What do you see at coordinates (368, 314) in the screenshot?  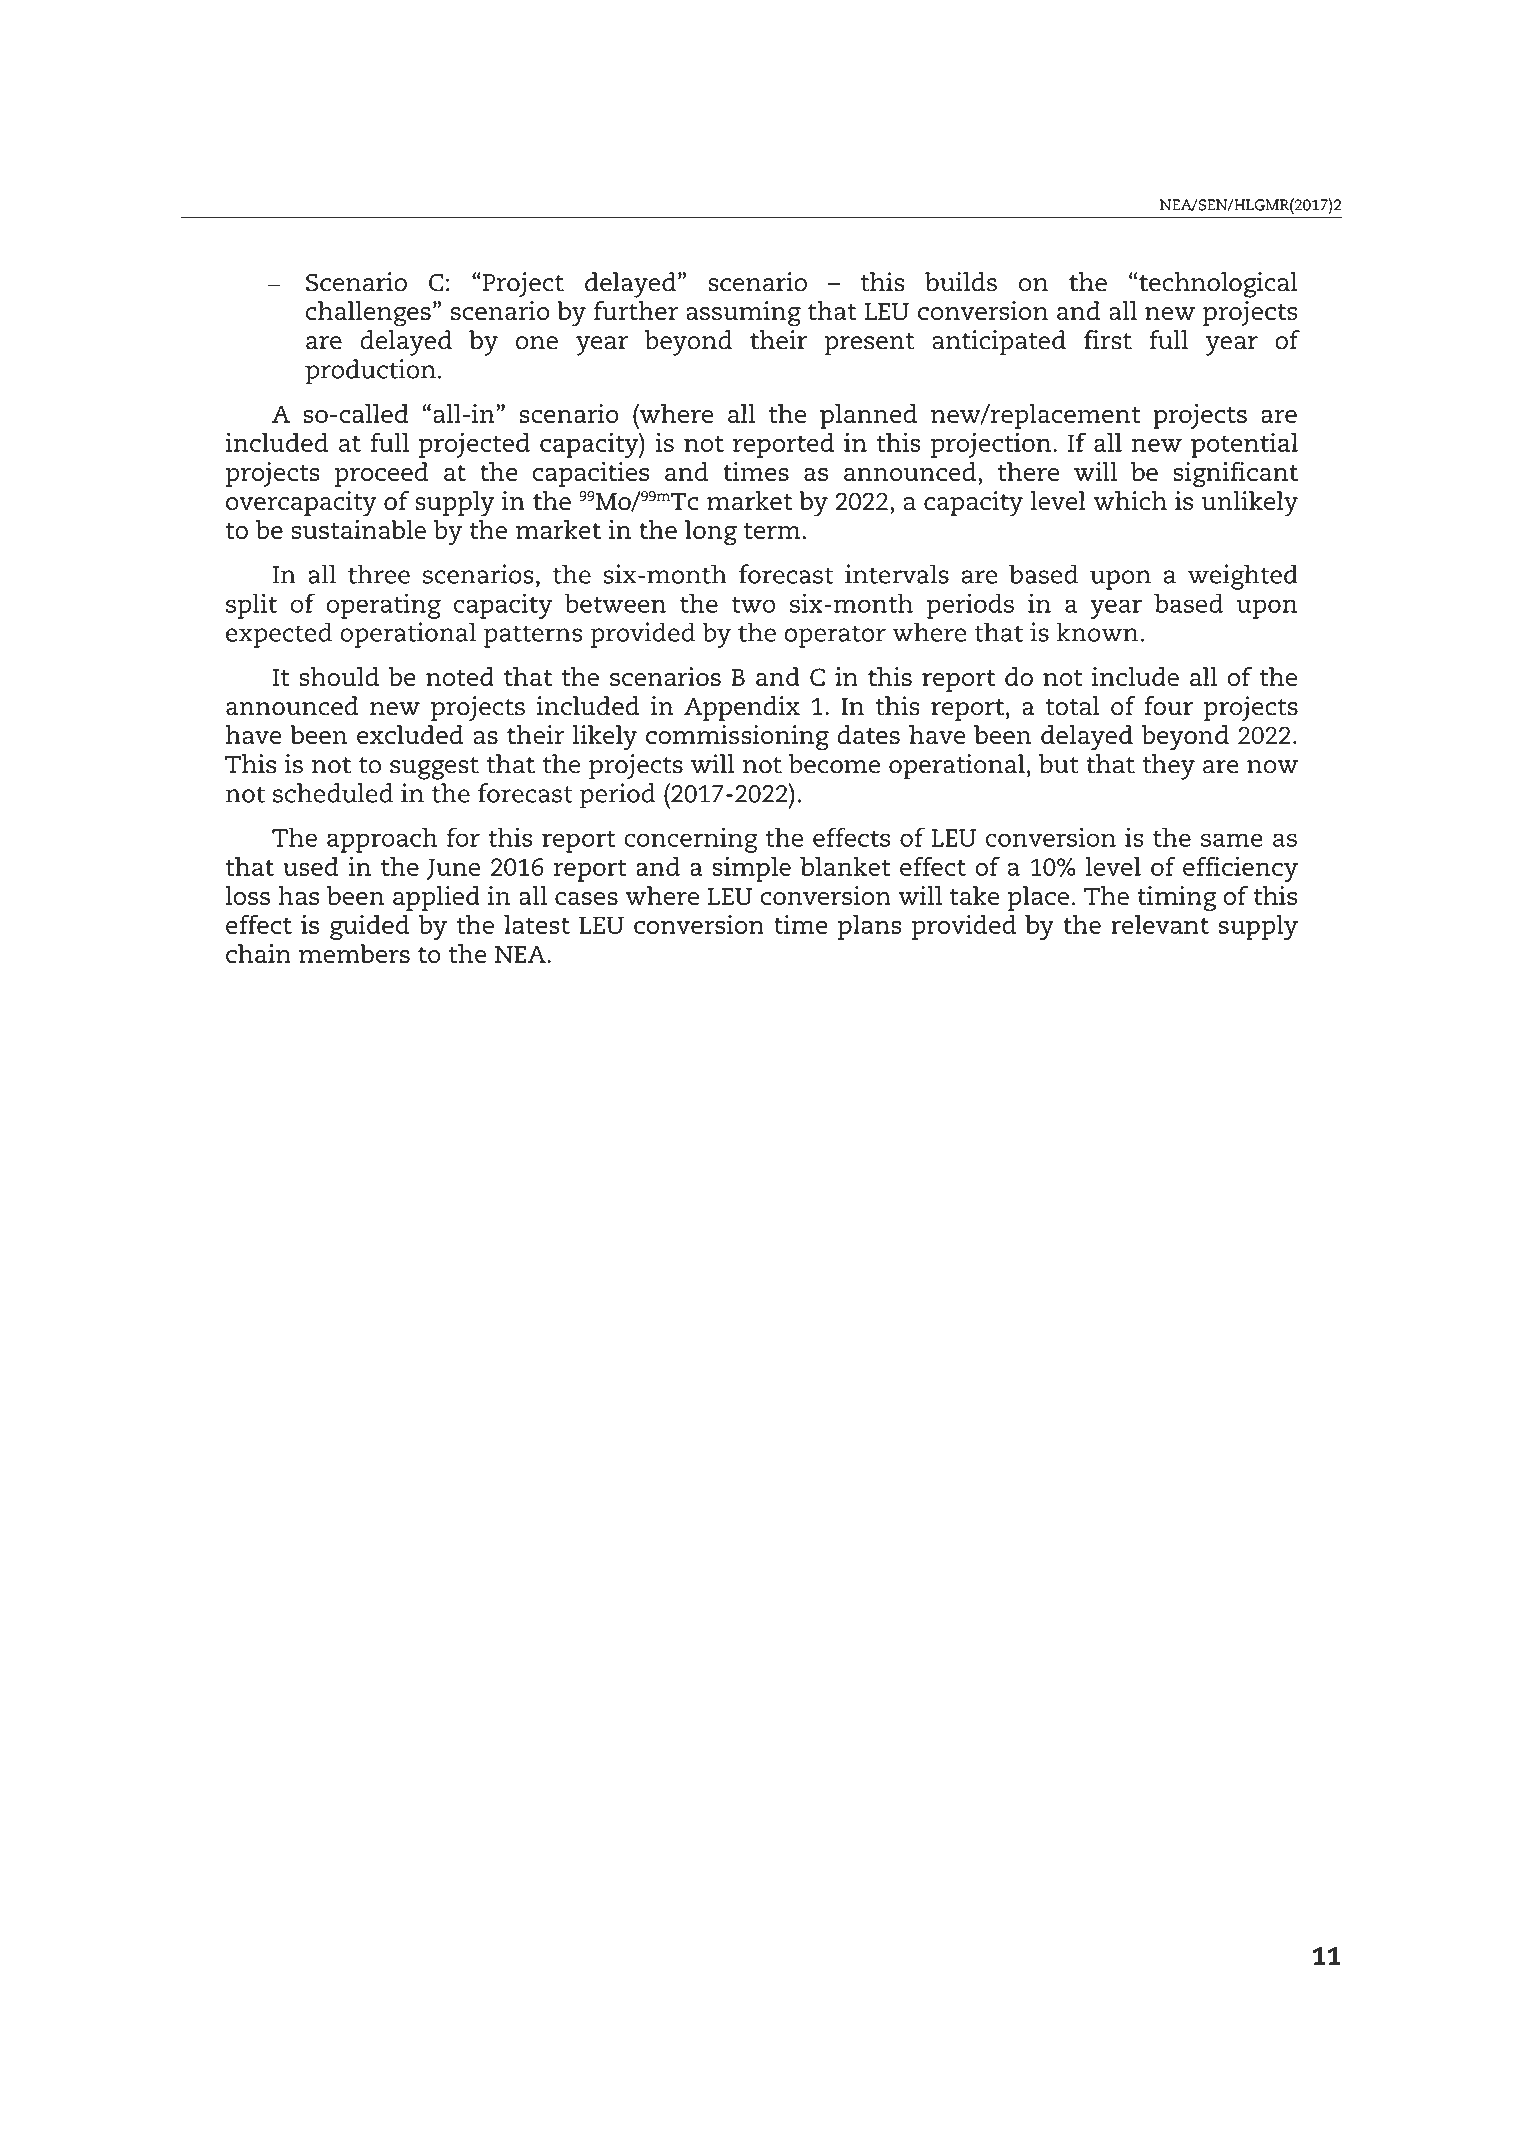 I see `challenges` at bounding box center [368, 314].
